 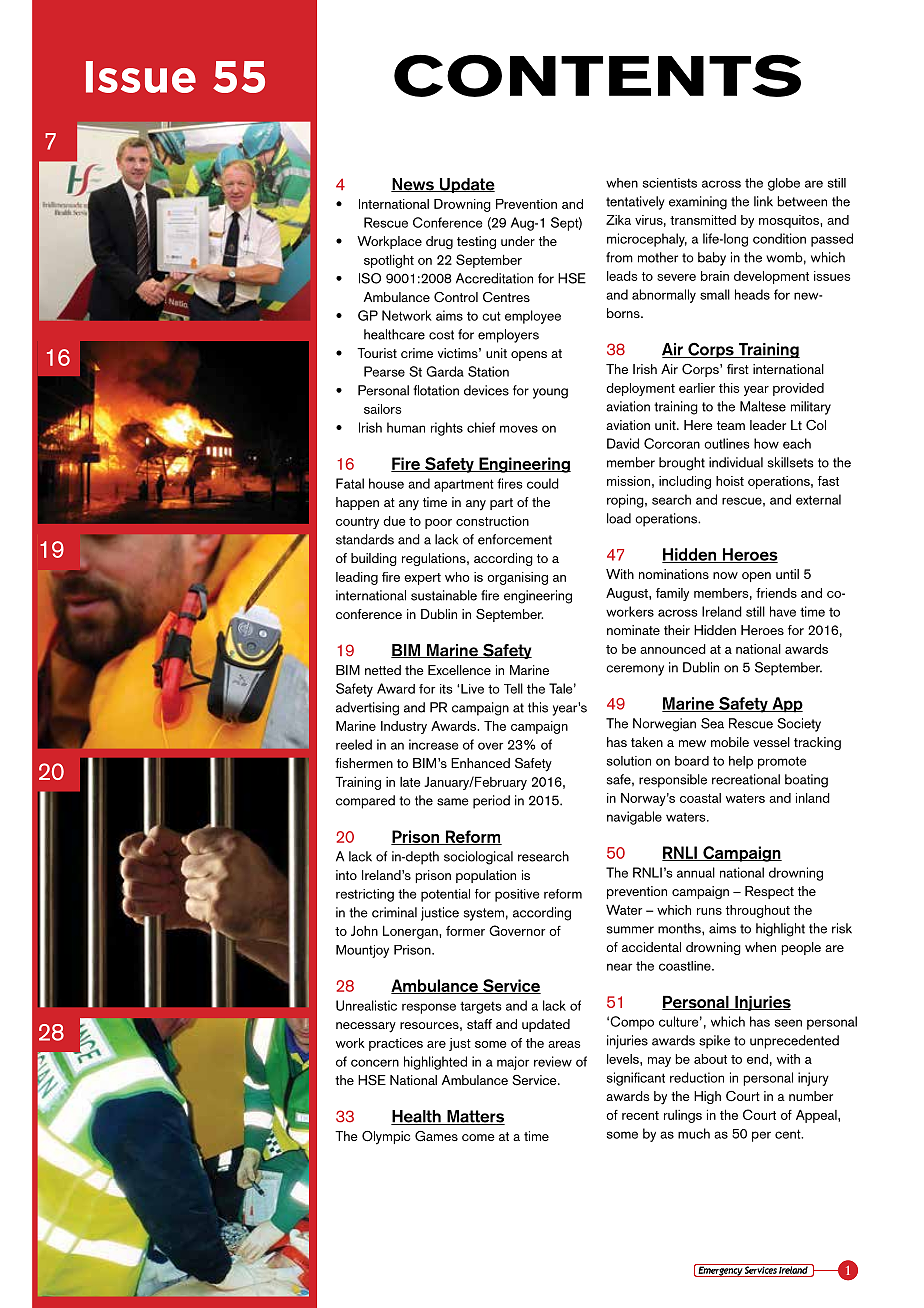 What do you see at coordinates (782, 762) in the screenshot?
I see `promote` at bounding box center [782, 762].
